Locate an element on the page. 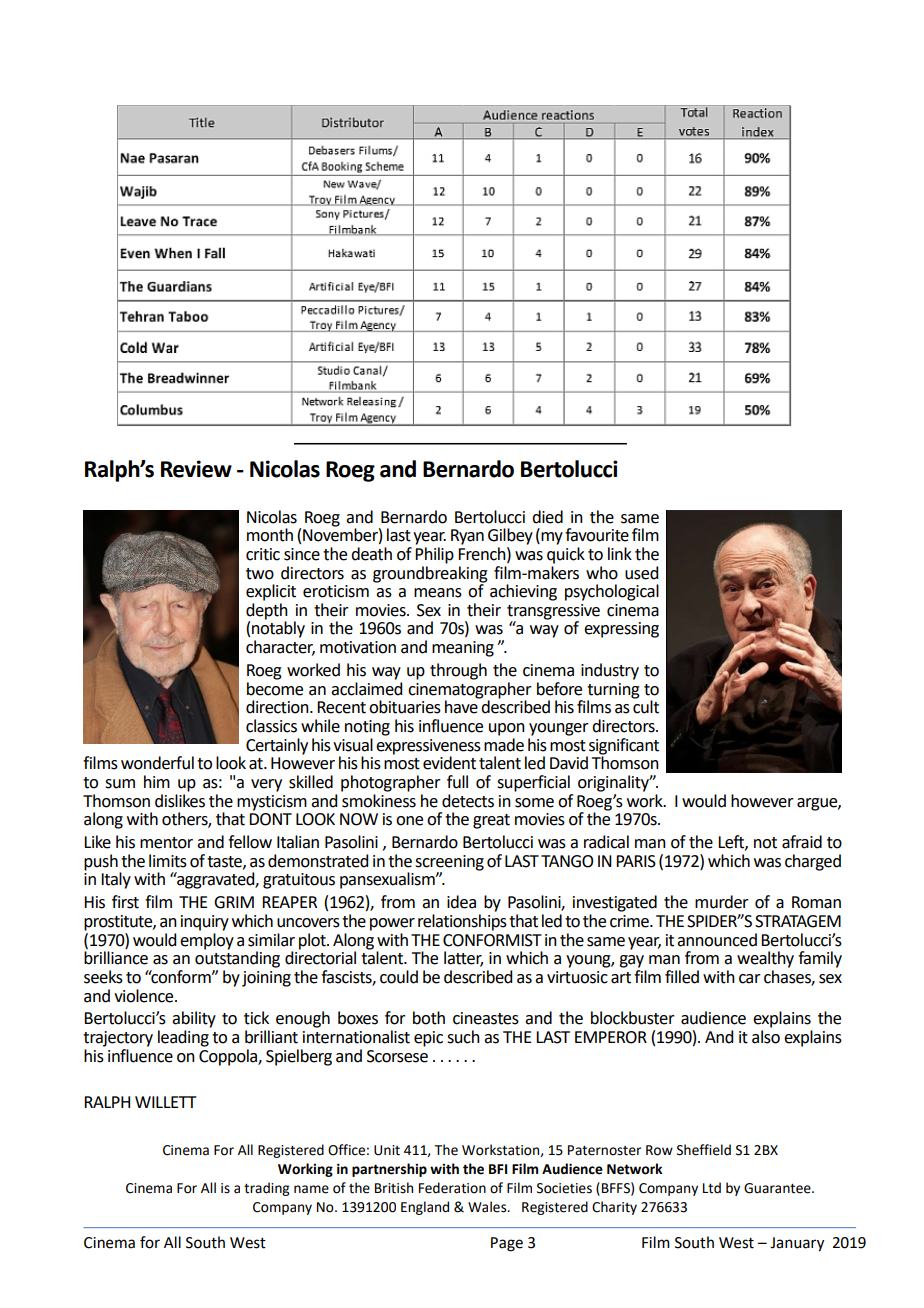 The height and width of the document is (1308, 924). screening is located at coordinates (449, 864).
